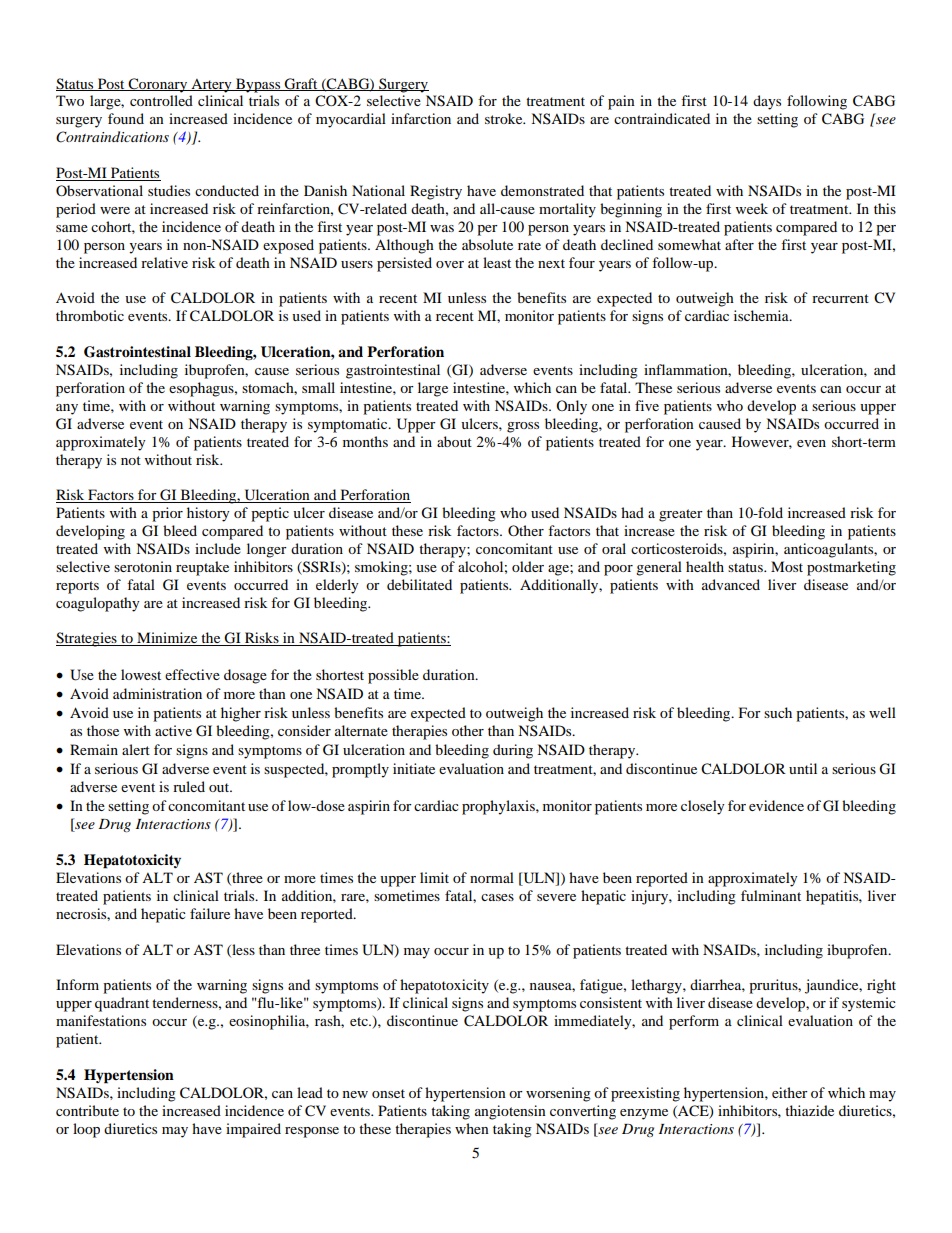  I want to click on either, so click(790, 1092).
